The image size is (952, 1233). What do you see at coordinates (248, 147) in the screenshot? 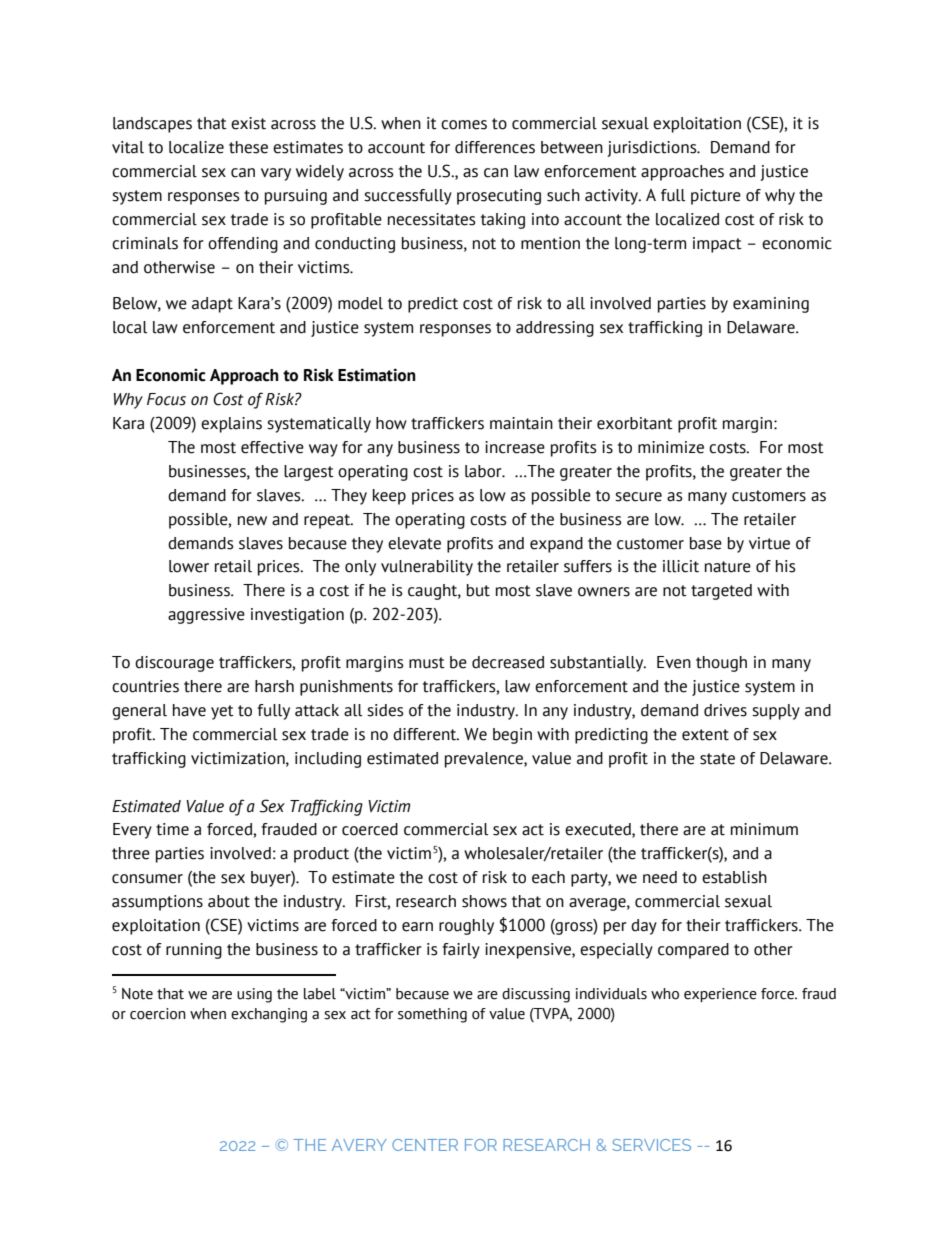
I see `these` at bounding box center [248, 147].
